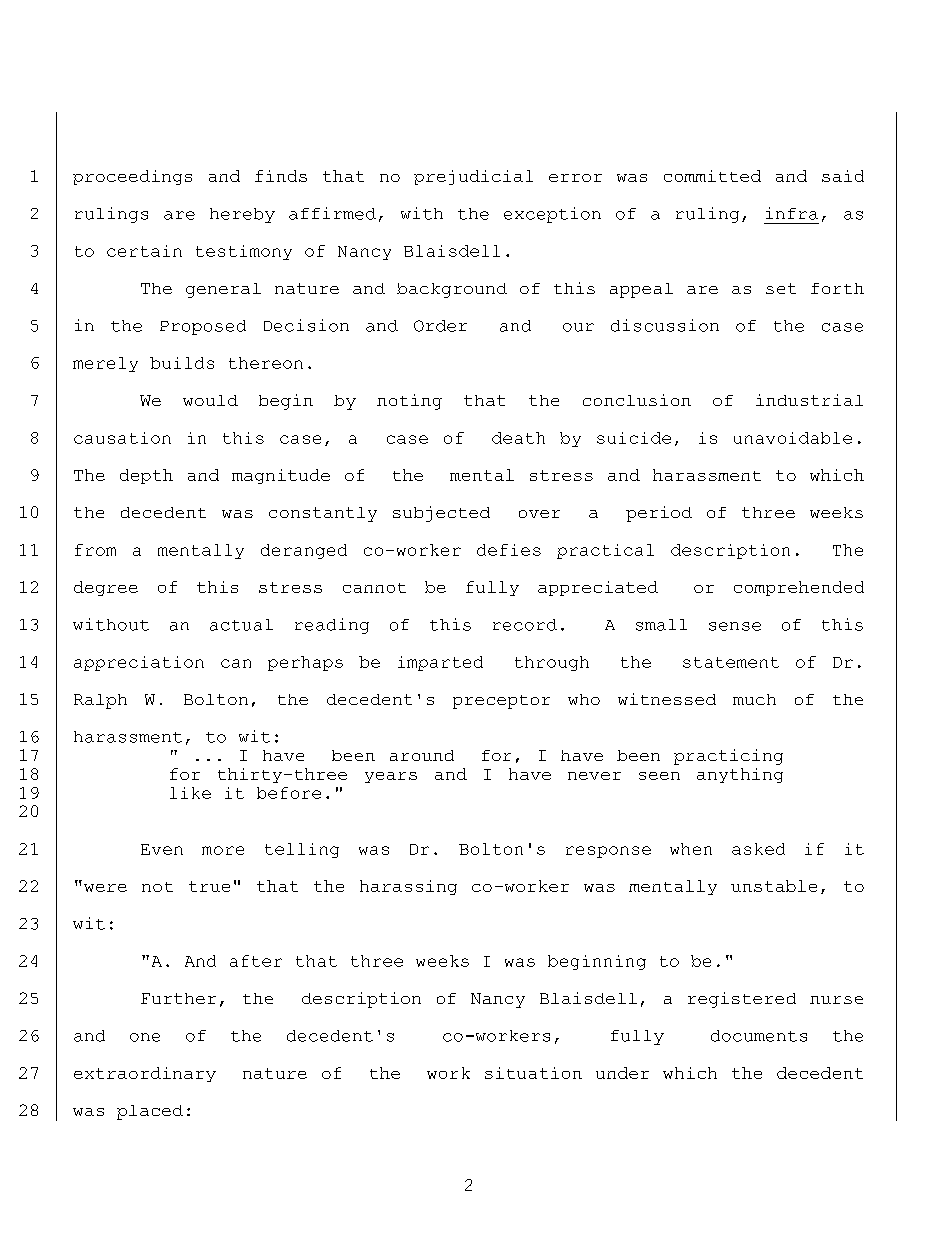 This document has height=1233, width=952. I want to click on hereby, so click(242, 215).
